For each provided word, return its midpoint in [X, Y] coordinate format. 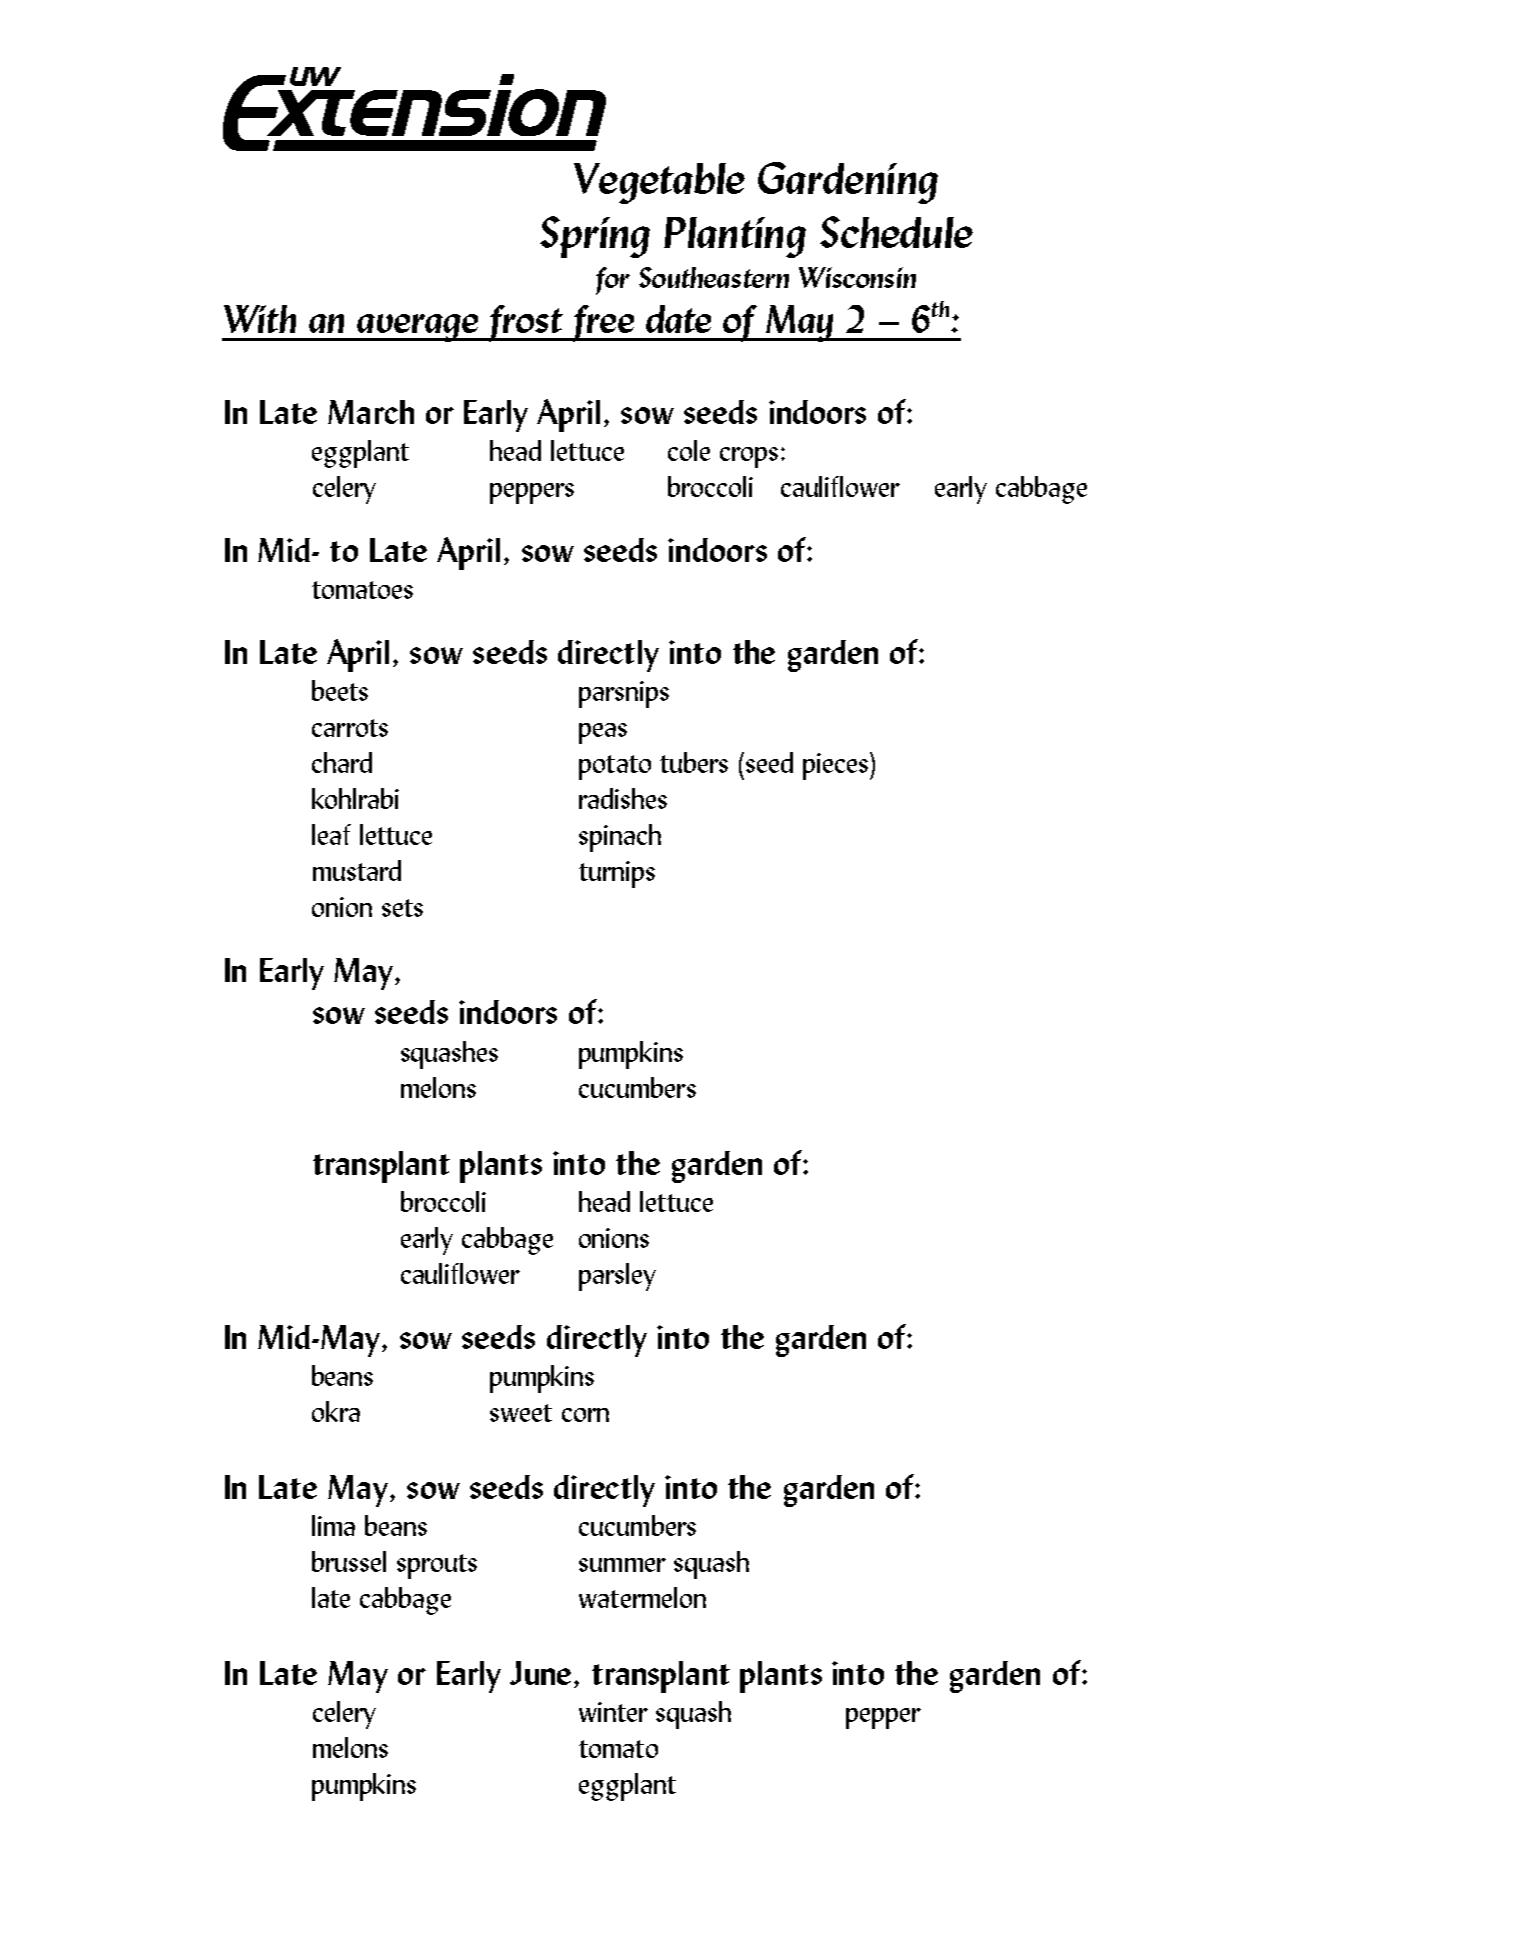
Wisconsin [857, 277]
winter [613, 1712]
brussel [349, 1561]
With [260, 319]
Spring [595, 237]
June [540, 1673]
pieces [837, 766]
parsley [617, 1277]
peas [603, 733]
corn [585, 1415]
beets [340, 690]
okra [336, 1411]
